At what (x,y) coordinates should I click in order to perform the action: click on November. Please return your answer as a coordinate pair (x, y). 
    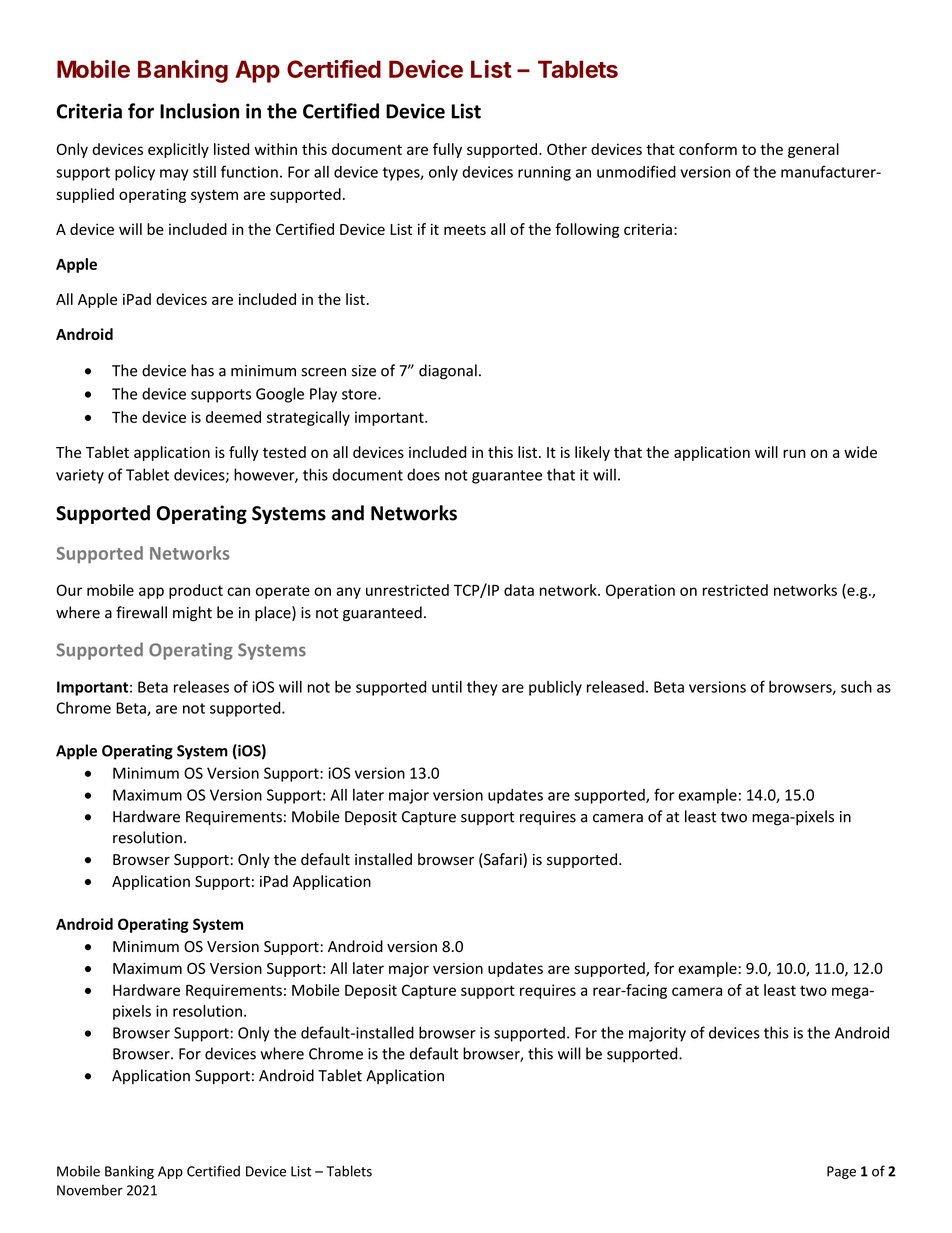
    Looking at the image, I should click on (90, 1190).
